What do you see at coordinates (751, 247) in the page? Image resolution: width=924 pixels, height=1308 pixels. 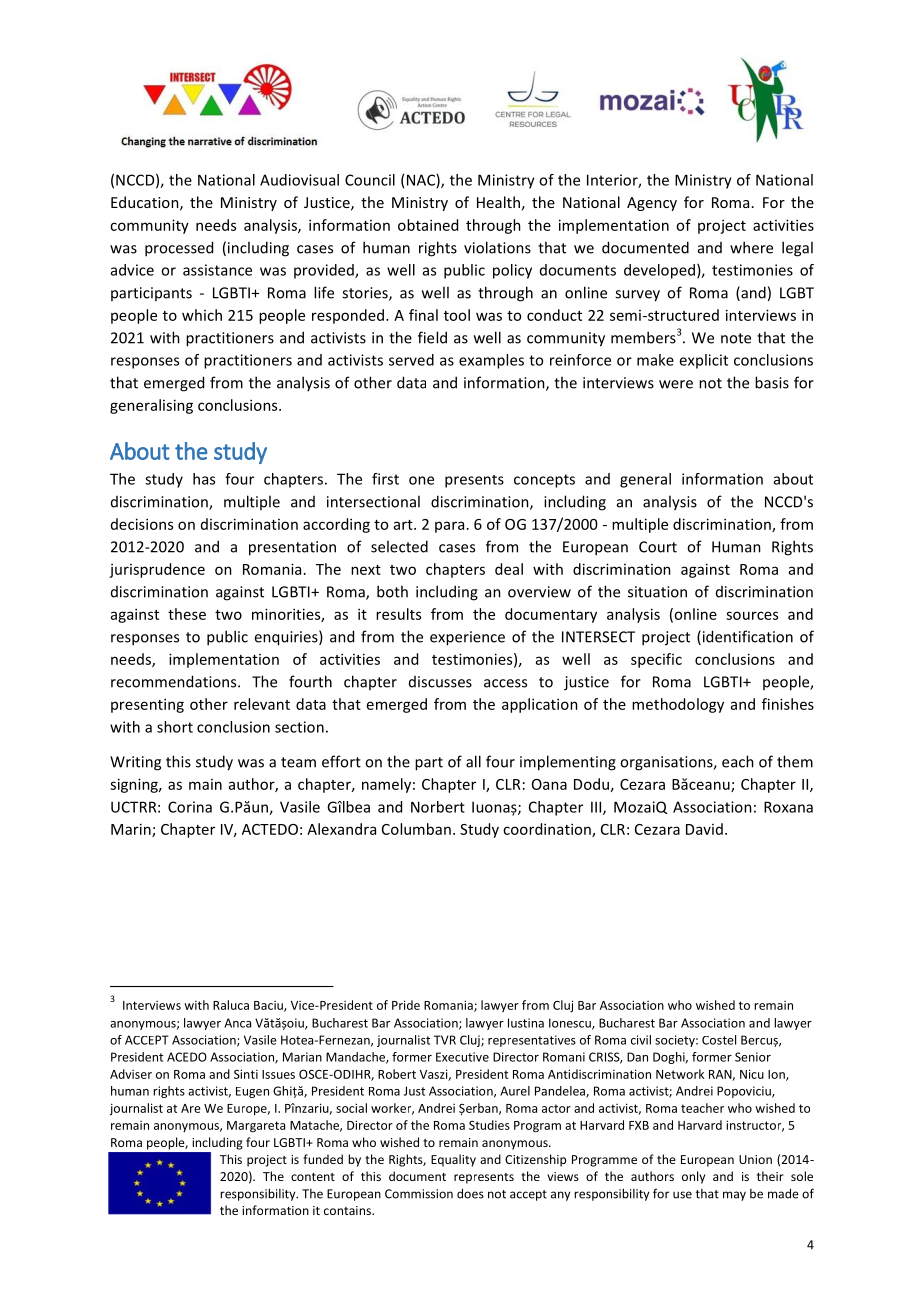 I see `where` at bounding box center [751, 247].
